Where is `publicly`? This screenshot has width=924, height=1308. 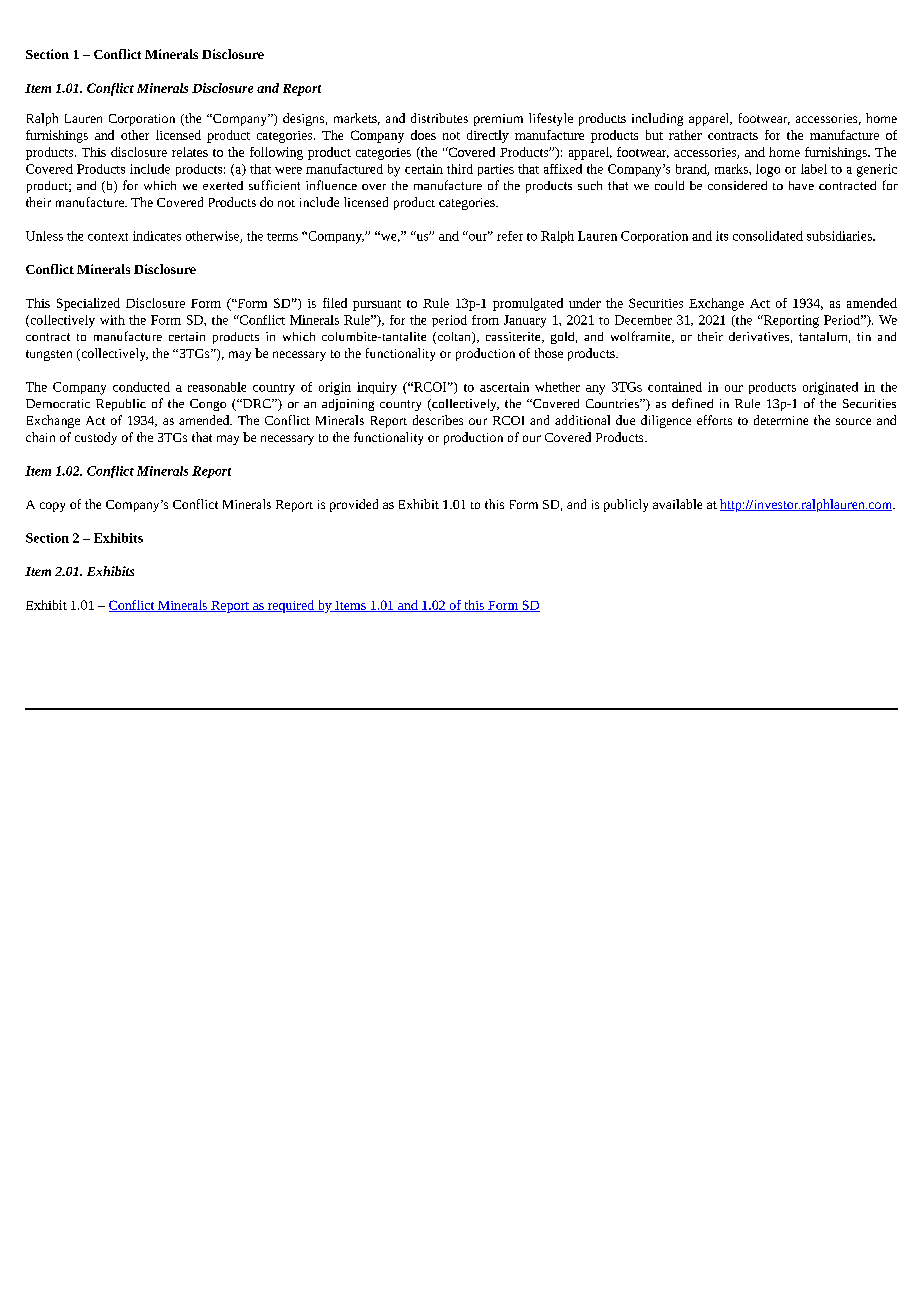
publicly is located at coordinates (626, 505).
